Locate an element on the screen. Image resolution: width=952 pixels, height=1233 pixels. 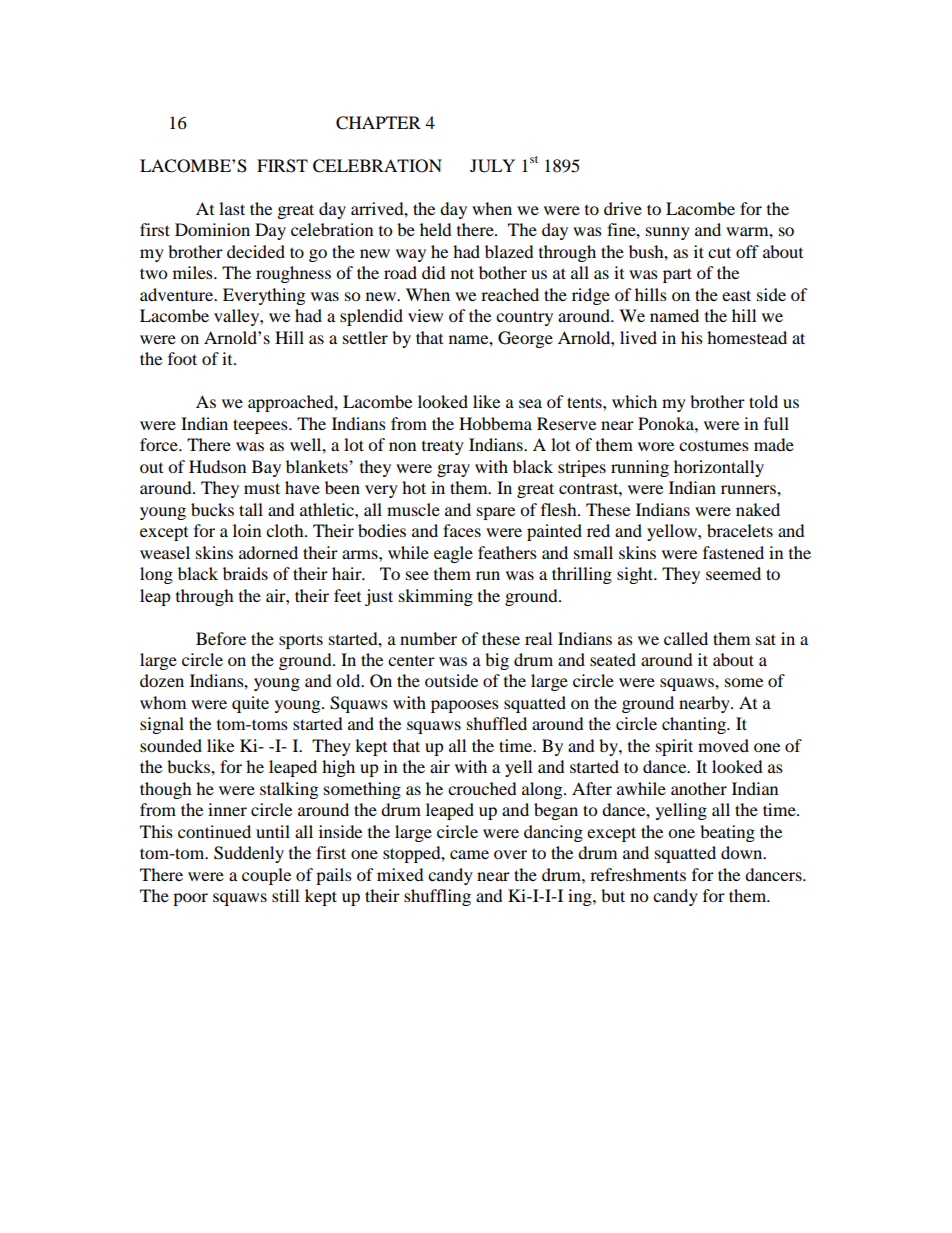
shuffled is located at coordinates (497, 723).
